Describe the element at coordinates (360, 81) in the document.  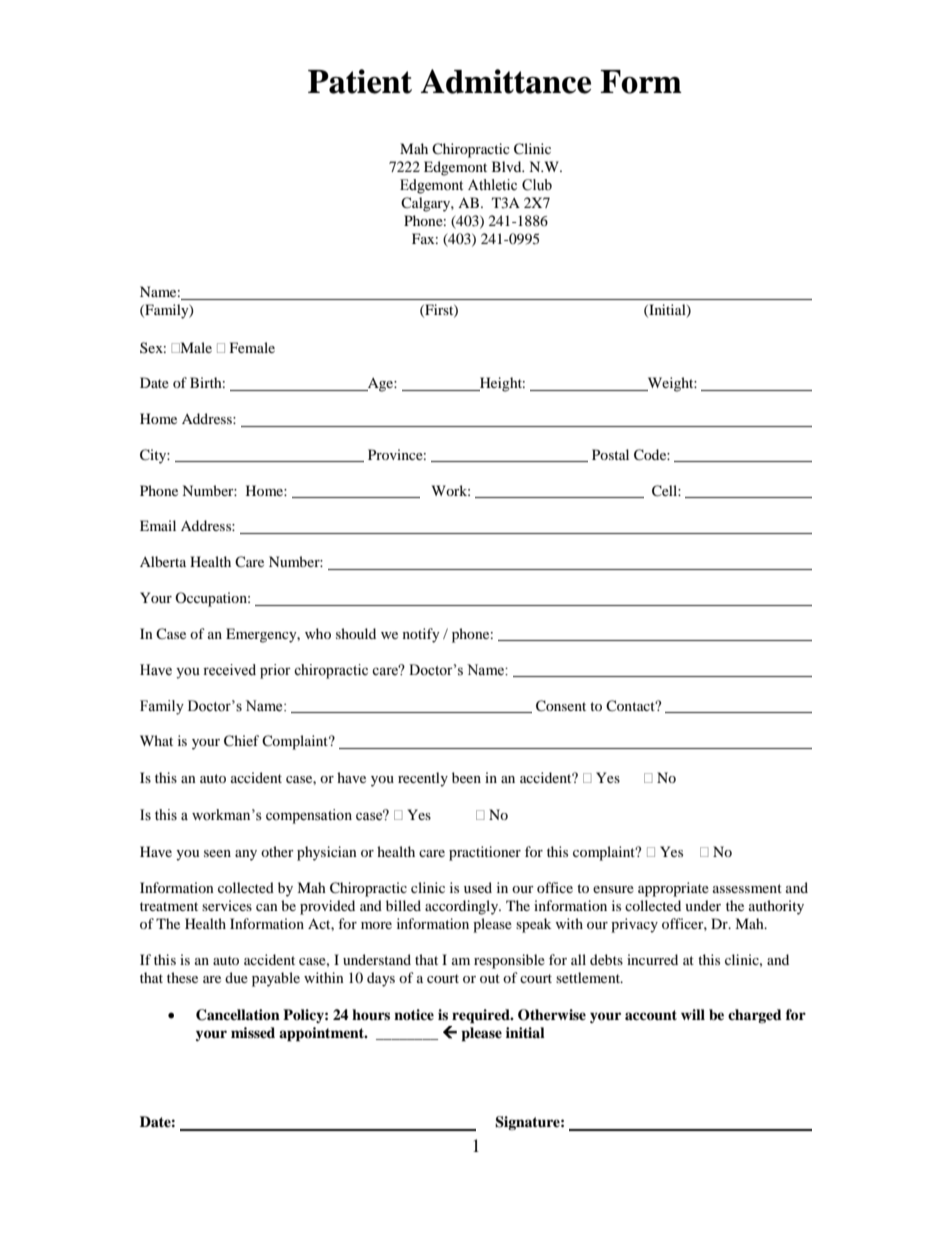
I see `Patient` at that location.
